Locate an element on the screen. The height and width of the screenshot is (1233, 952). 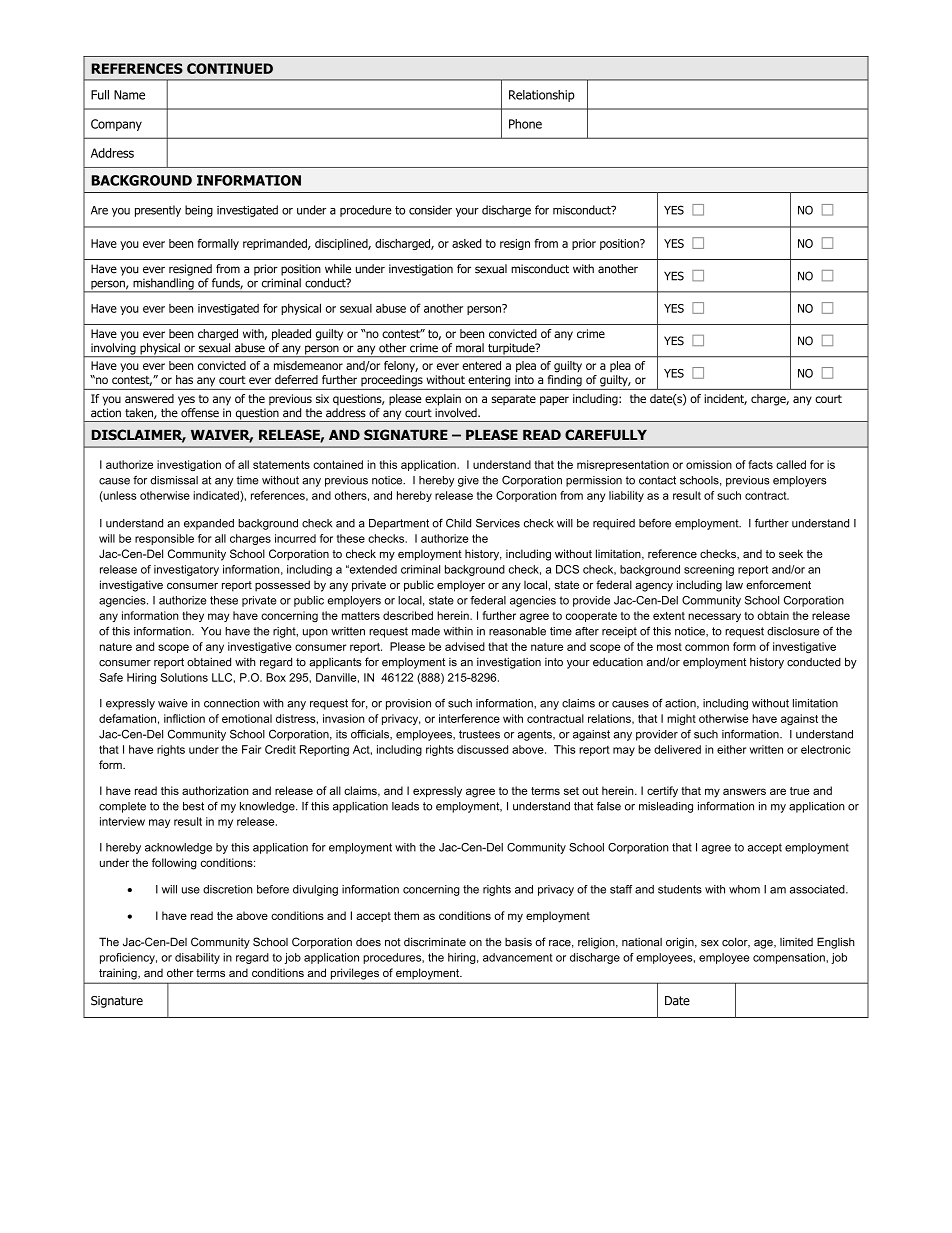
disability is located at coordinates (197, 958).
